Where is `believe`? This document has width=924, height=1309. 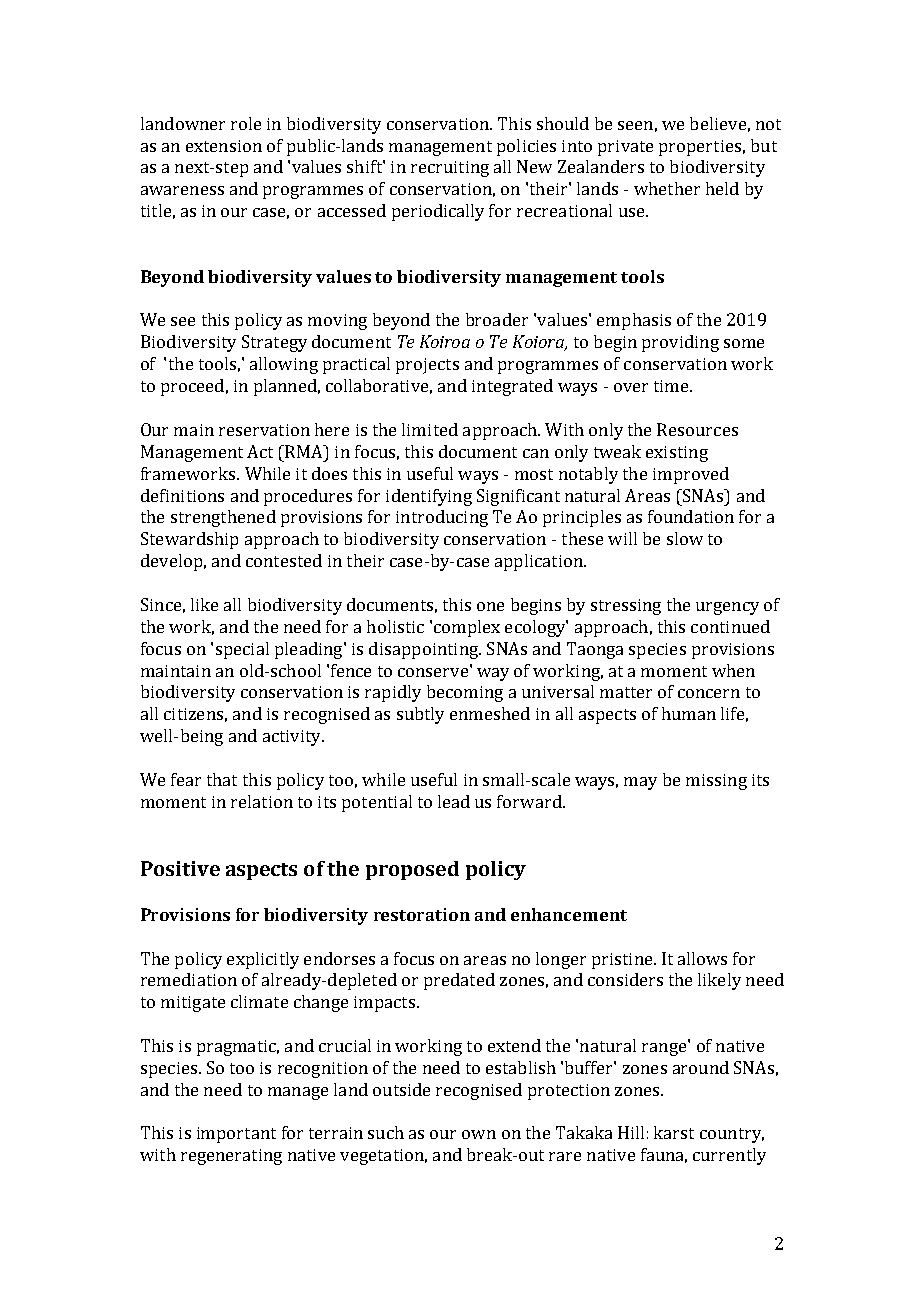 believe is located at coordinates (718, 123).
